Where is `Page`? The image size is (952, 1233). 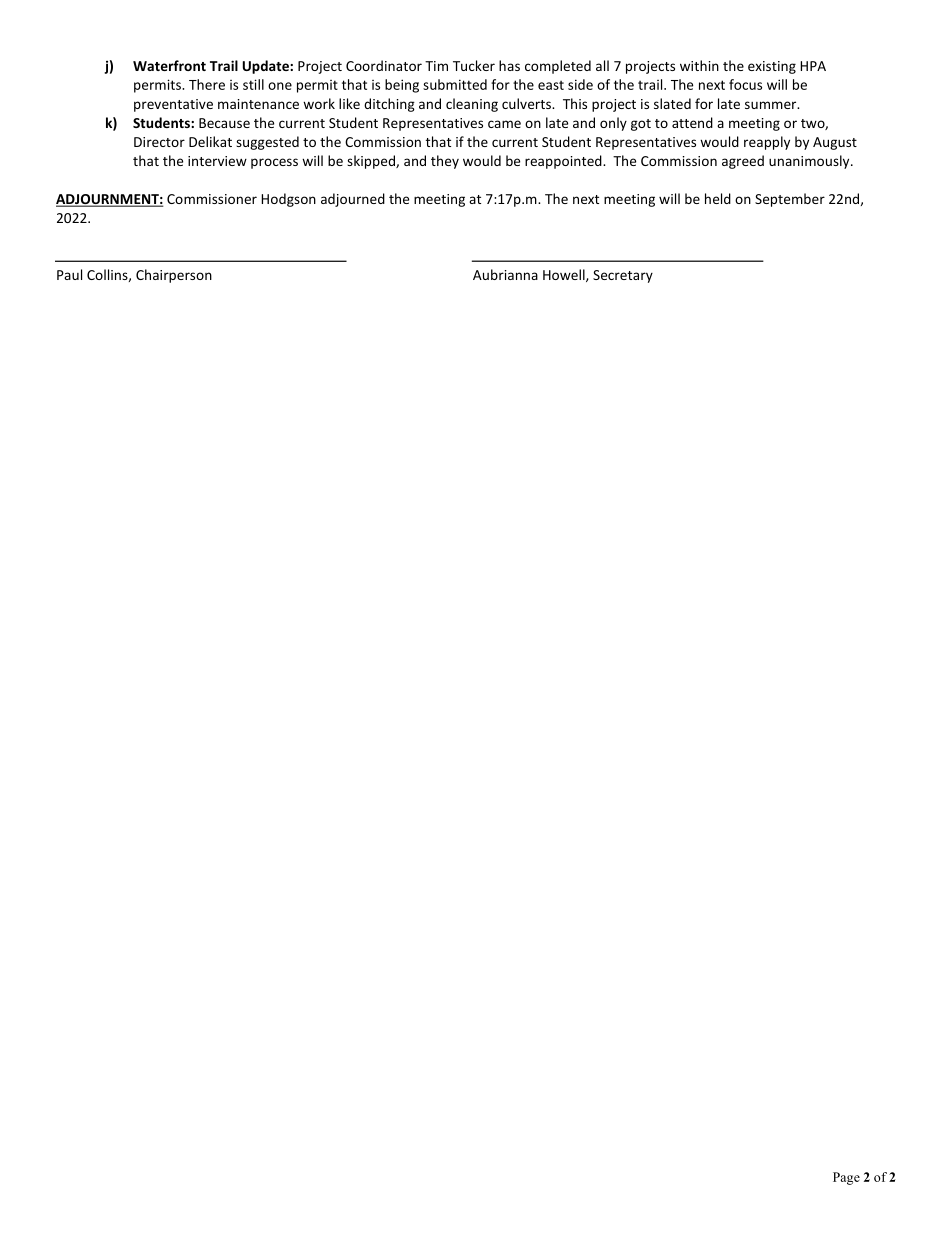
Page is located at coordinates (846, 1178).
